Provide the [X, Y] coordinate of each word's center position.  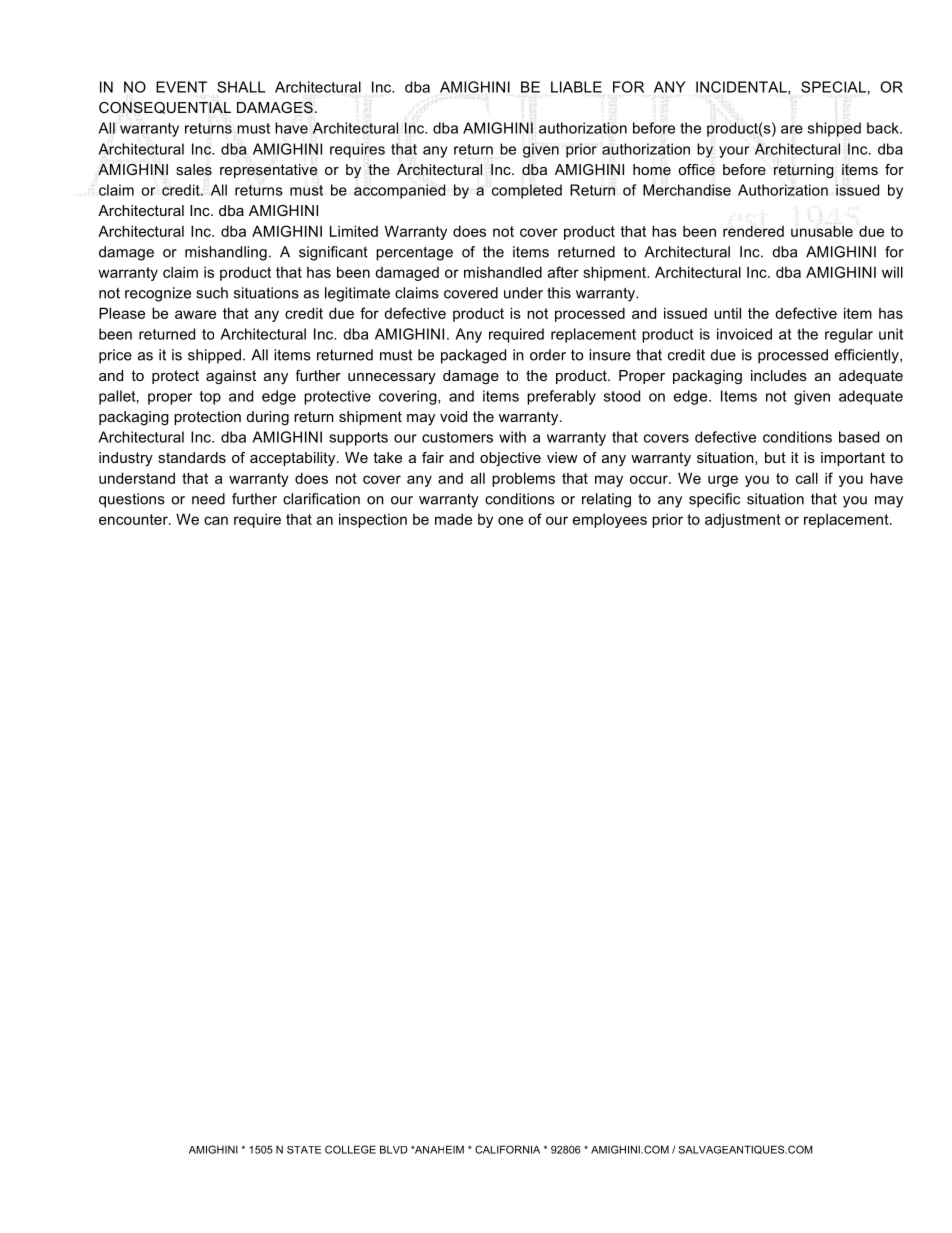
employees [610, 521]
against [231, 377]
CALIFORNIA [507, 1149]
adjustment [743, 520]
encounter [134, 519]
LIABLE [576, 87]
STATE [304, 1150]
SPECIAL [833, 87]
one [510, 520]
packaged [473, 356]
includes [779, 375]
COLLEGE [350, 1149]
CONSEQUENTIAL [165, 108]
